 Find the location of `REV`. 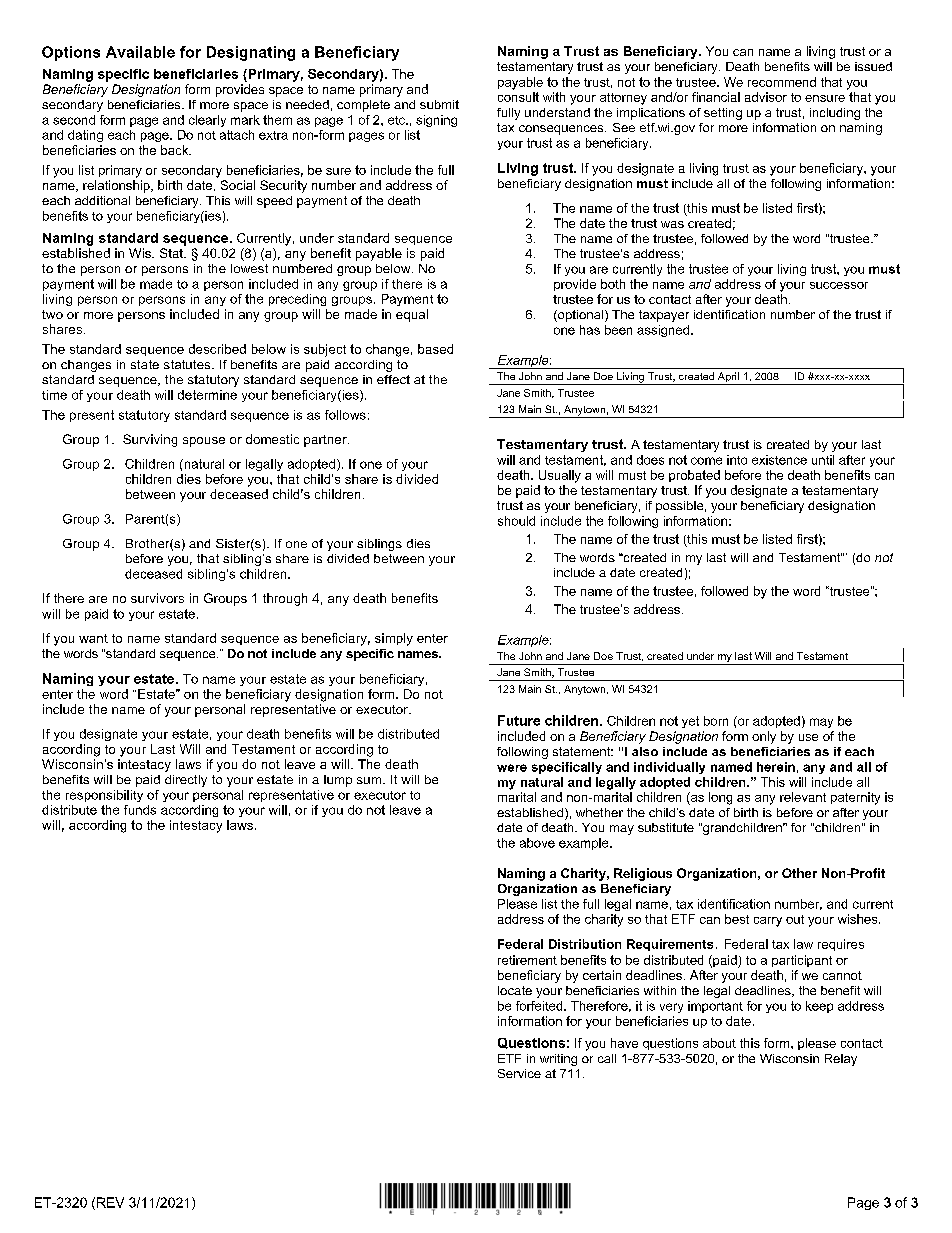

REV is located at coordinates (110, 1202).
